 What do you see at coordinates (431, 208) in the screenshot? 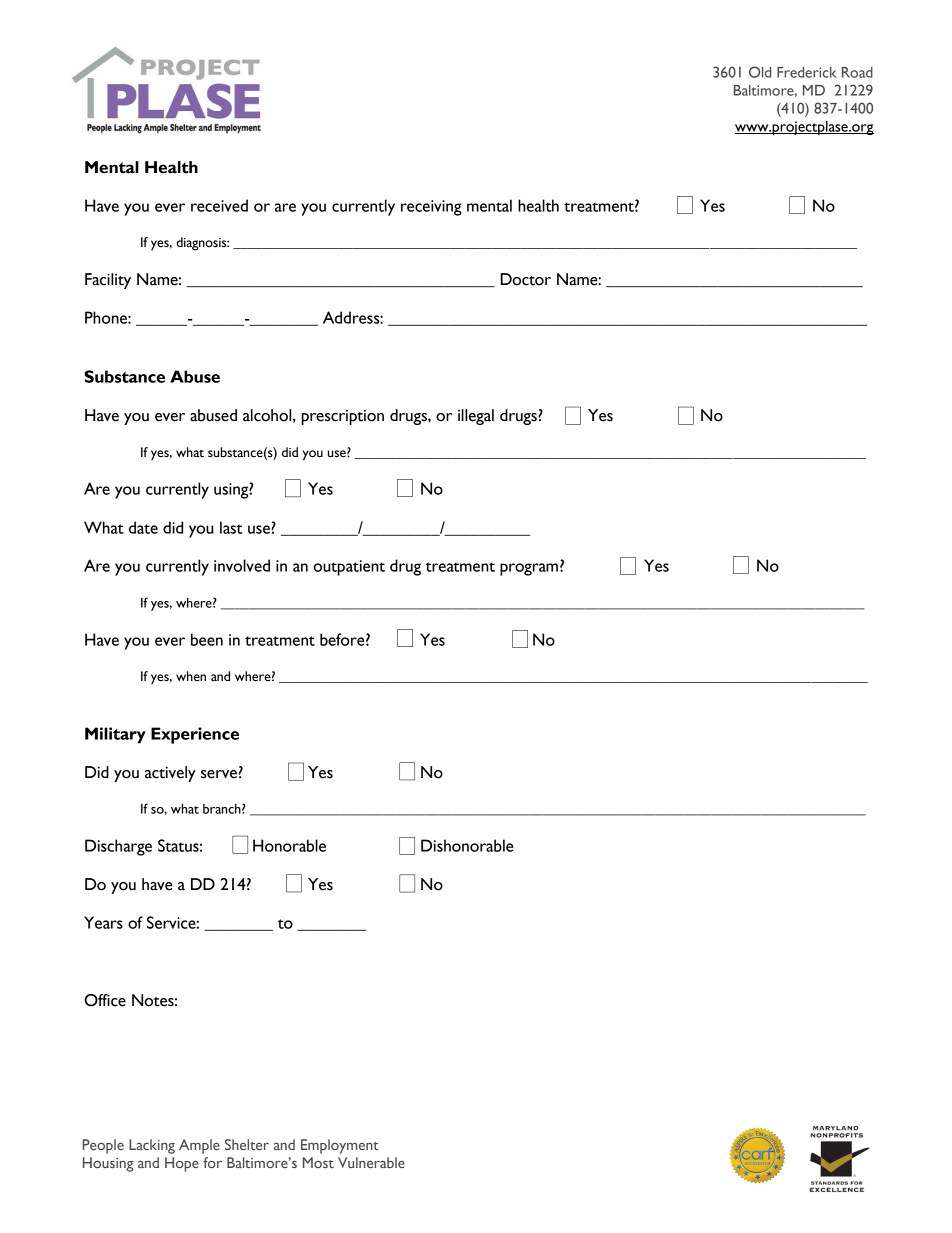
I see `receiving` at bounding box center [431, 208].
